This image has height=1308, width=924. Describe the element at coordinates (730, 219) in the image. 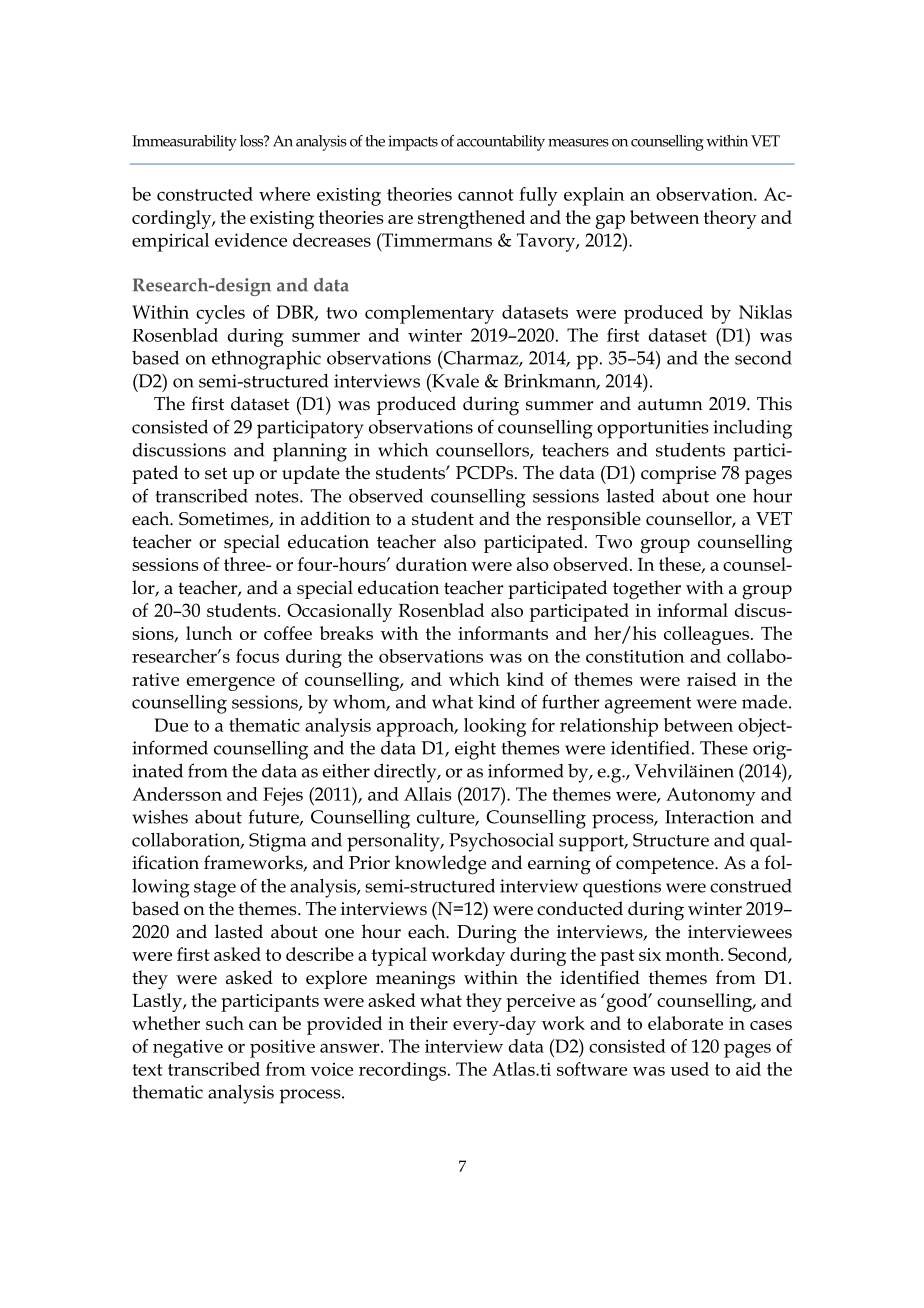

I see `theory` at that location.
